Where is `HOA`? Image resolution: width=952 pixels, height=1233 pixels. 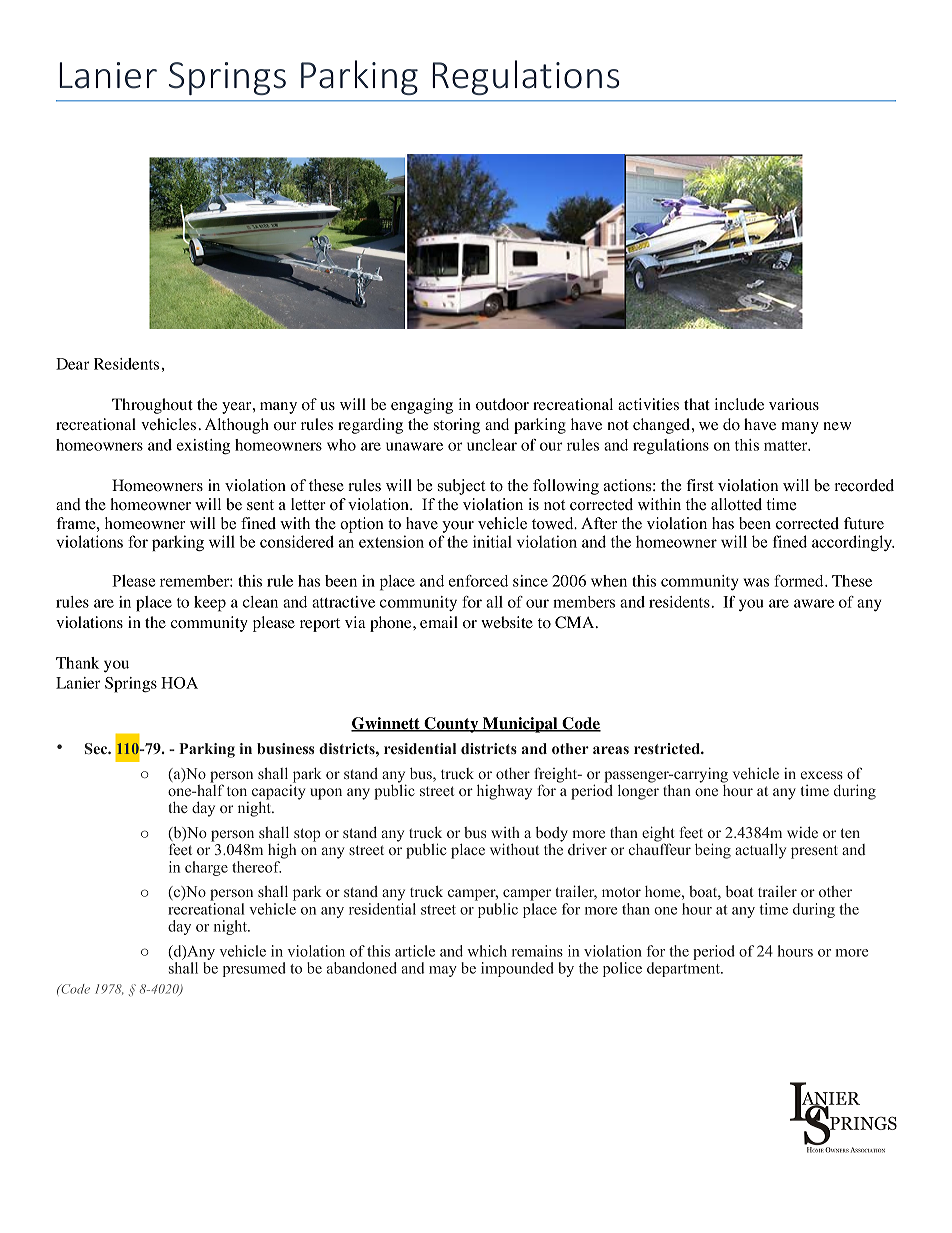
HOA is located at coordinates (179, 683).
